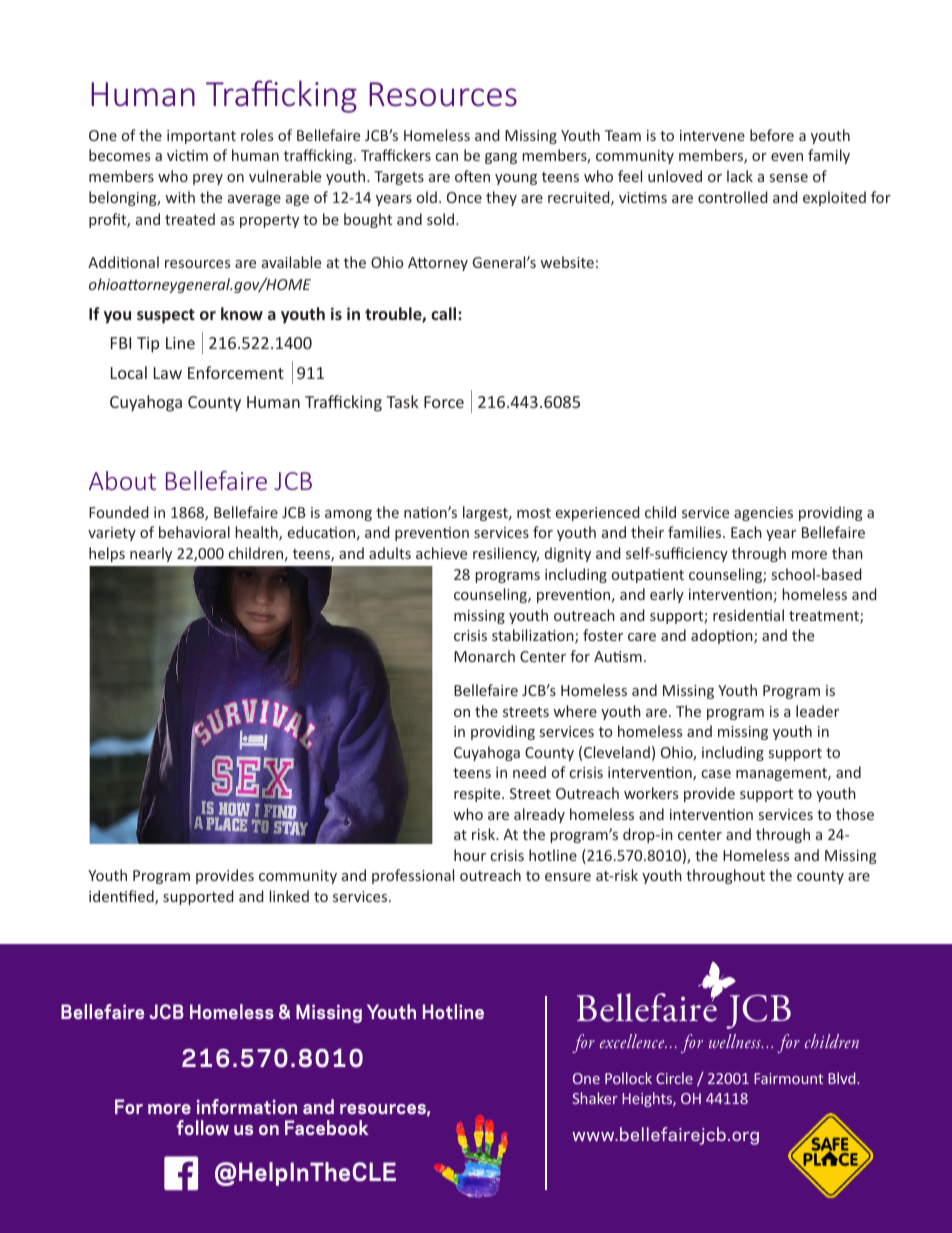 The height and width of the page is (1233, 952). Describe the element at coordinates (843, 1078) in the page. I see `Blvd` at that location.
